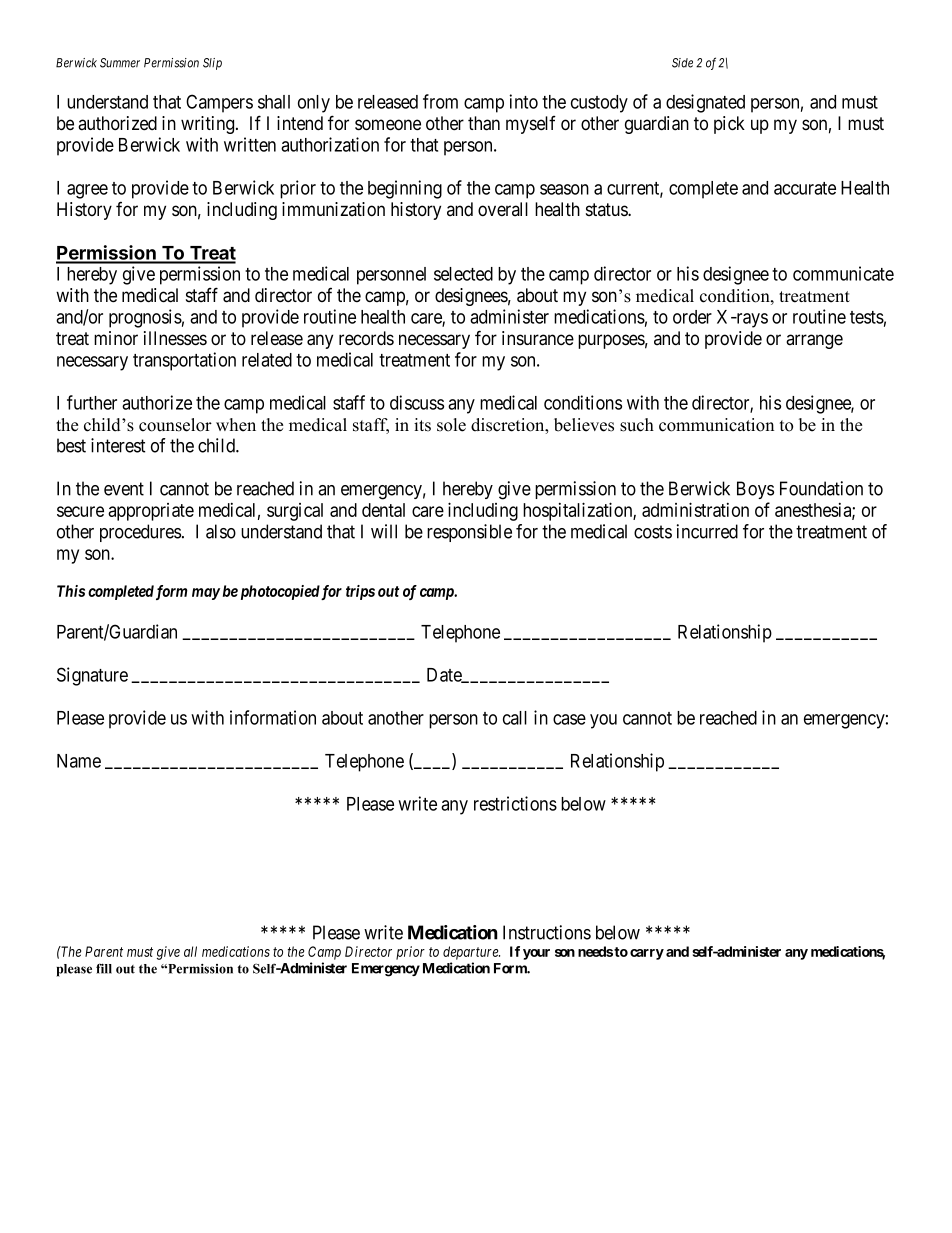 The width and height of the document is (952, 1233). What do you see at coordinates (647, 954) in the document?
I see `carry` at bounding box center [647, 954].
